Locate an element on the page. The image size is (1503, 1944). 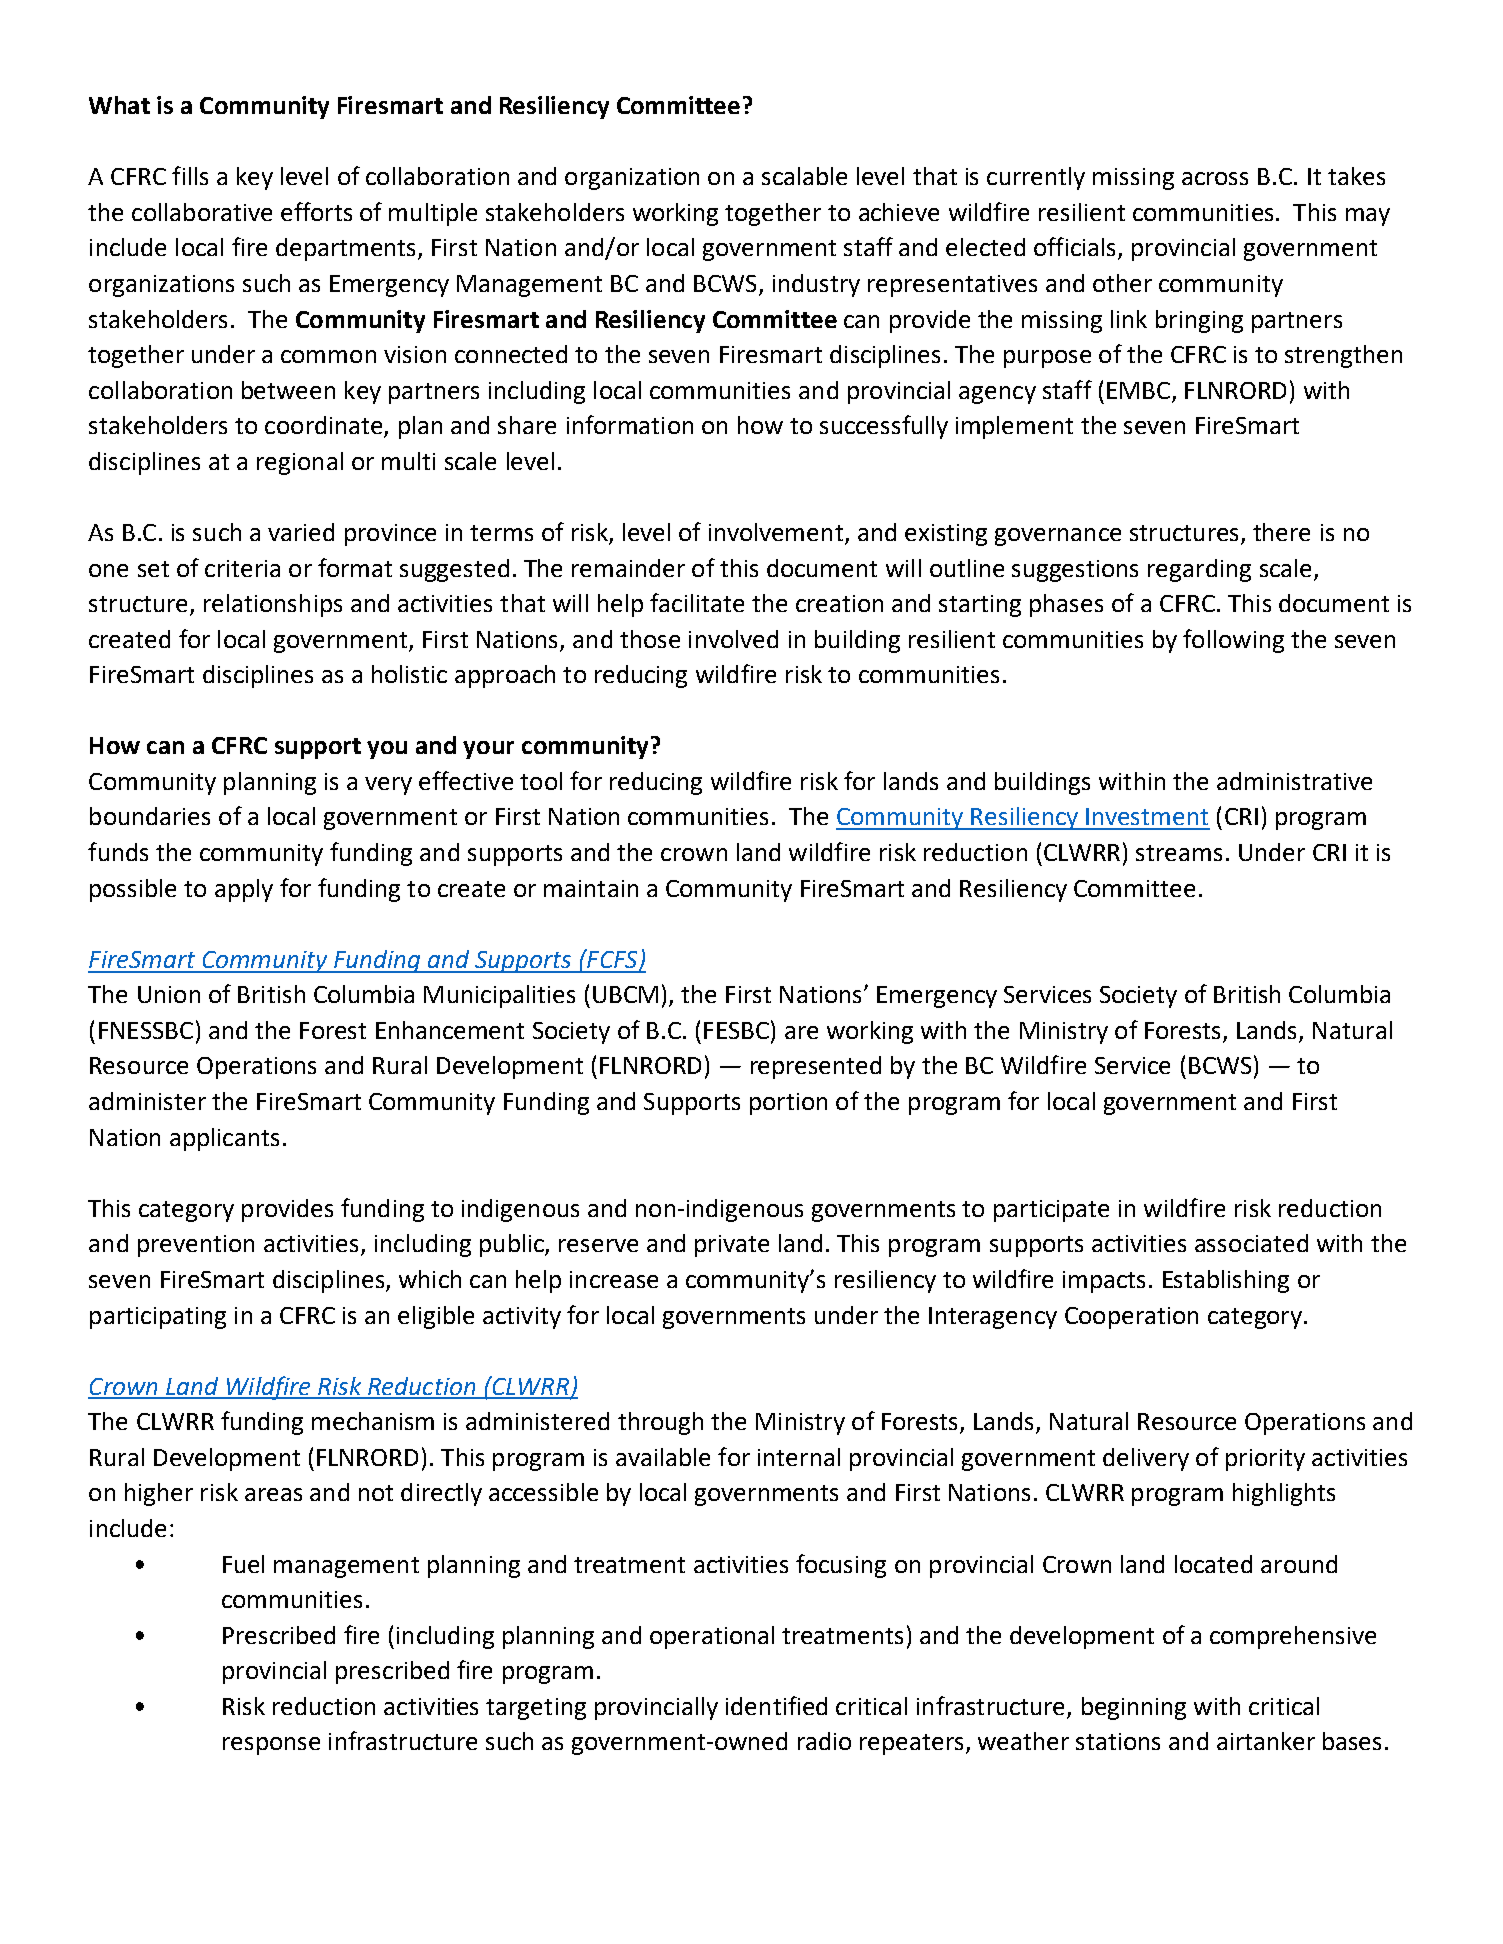
beginning is located at coordinates (1134, 1708).
